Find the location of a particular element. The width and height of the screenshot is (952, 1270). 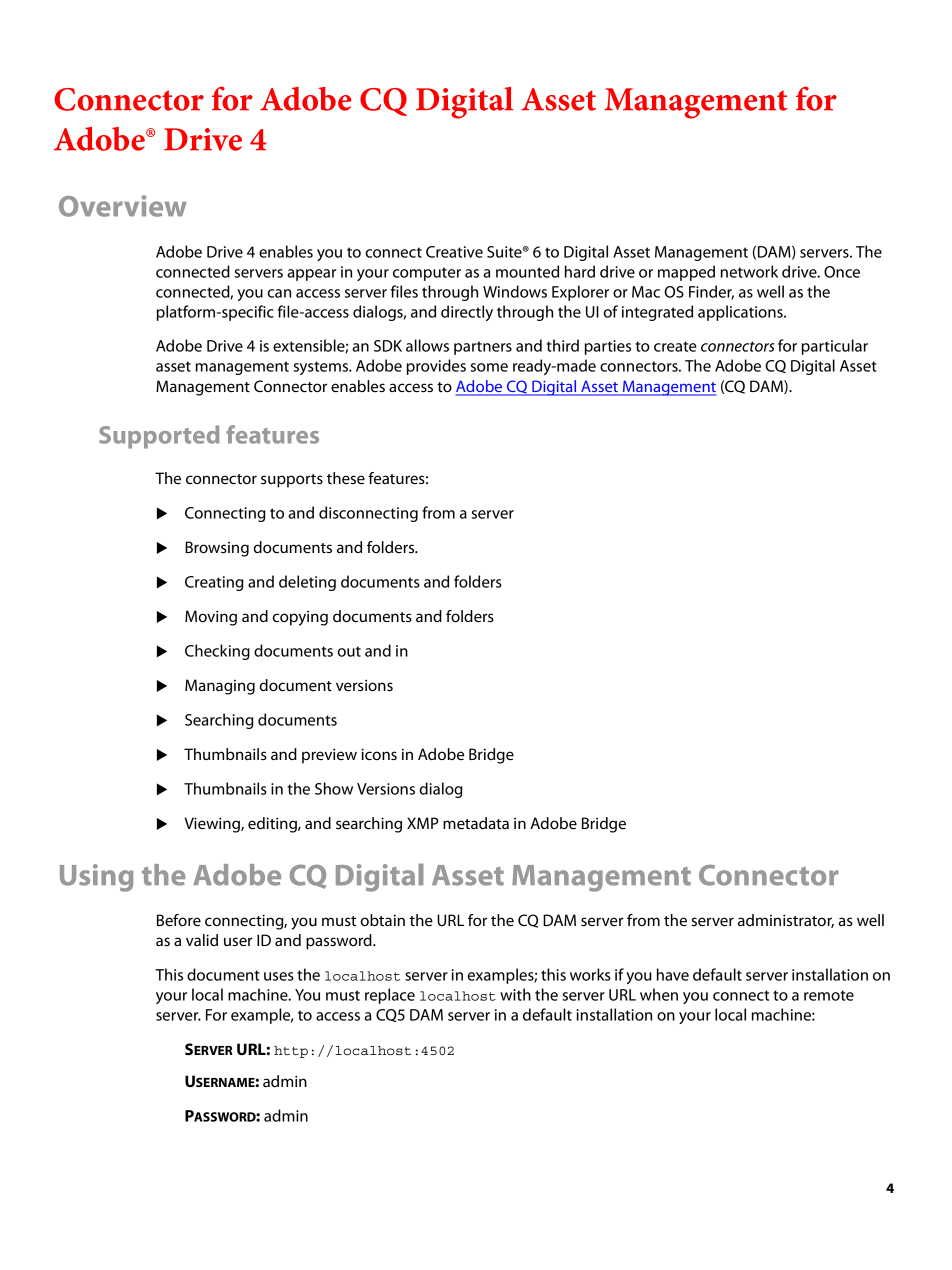

create is located at coordinates (675, 346).
